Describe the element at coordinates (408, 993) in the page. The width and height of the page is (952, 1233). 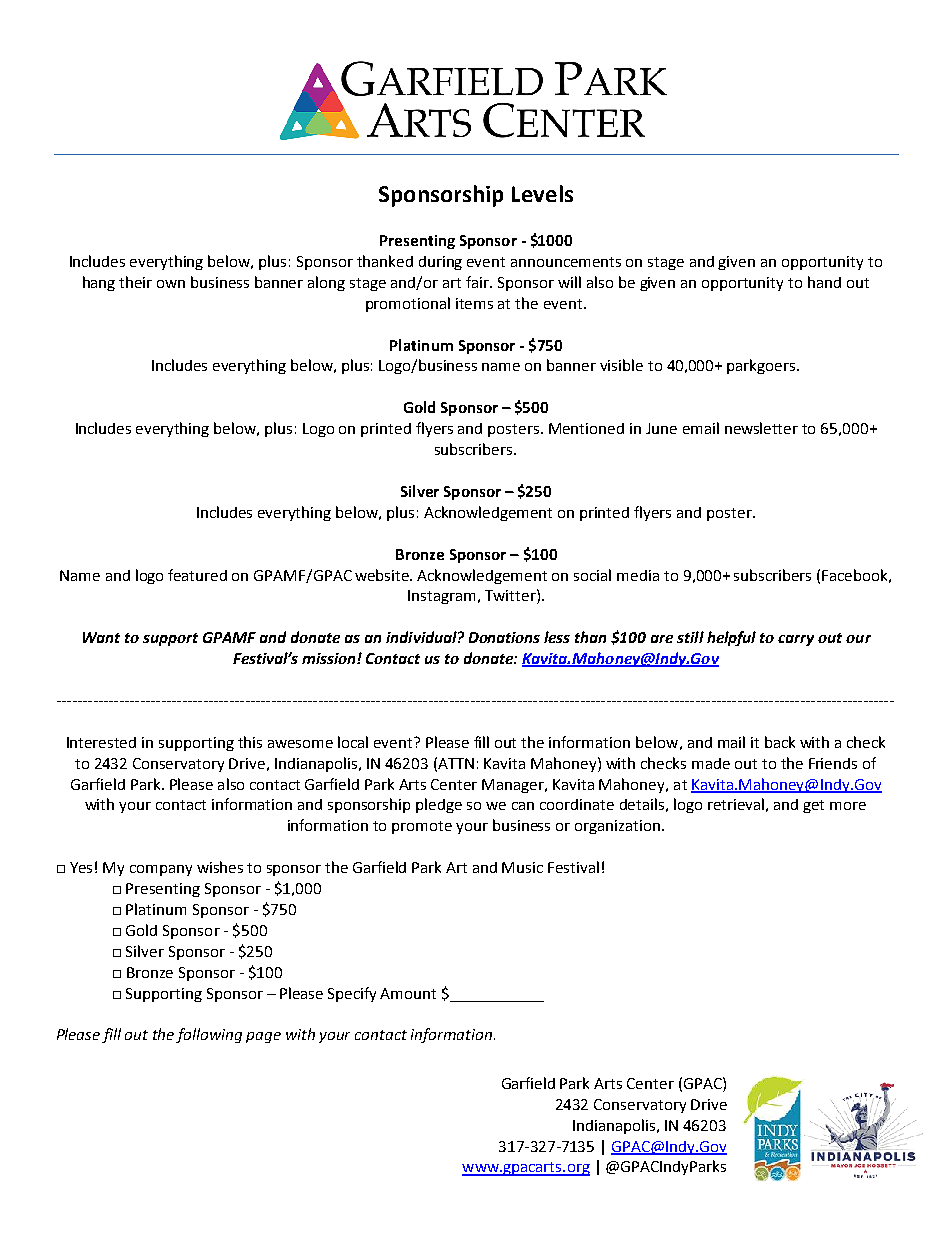
I see `Amount` at that location.
